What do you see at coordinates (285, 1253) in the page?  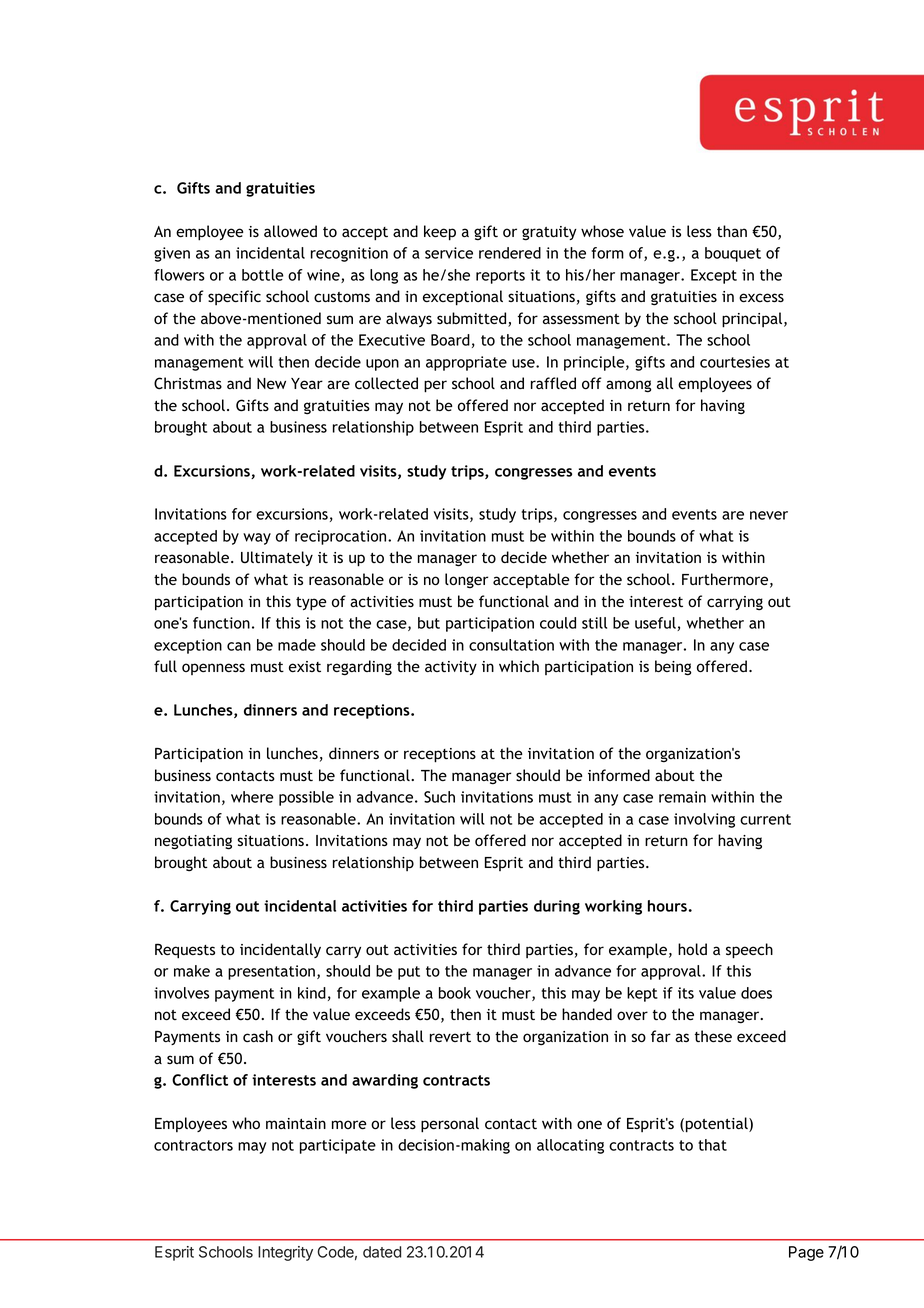 I see `Integrity` at bounding box center [285, 1253].
